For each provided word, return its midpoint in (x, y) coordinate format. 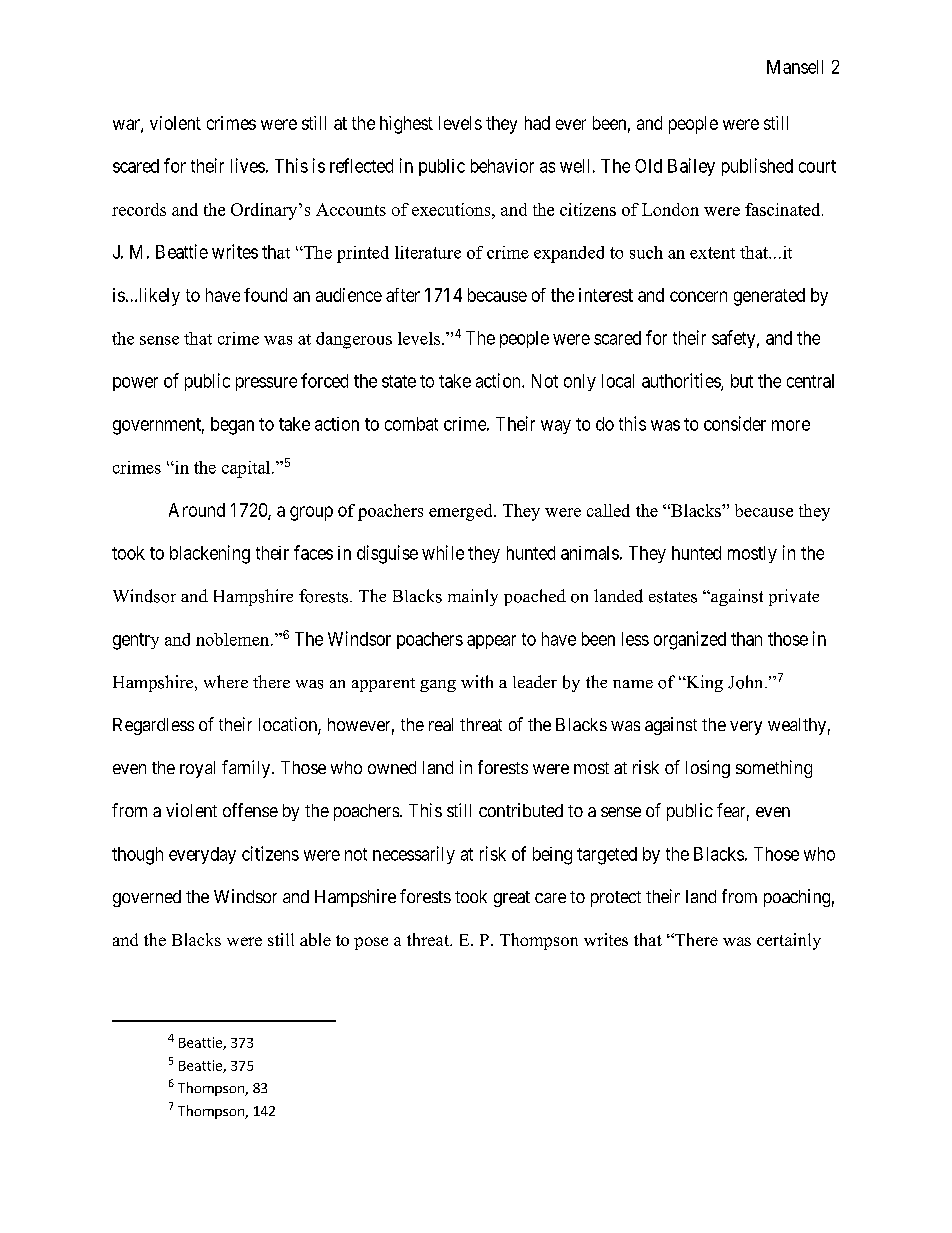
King (703, 683)
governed (147, 898)
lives (248, 165)
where (226, 681)
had (537, 123)
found (265, 295)
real (441, 724)
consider (735, 423)
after (403, 295)
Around (197, 510)
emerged (462, 512)
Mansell (795, 67)
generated (769, 297)
